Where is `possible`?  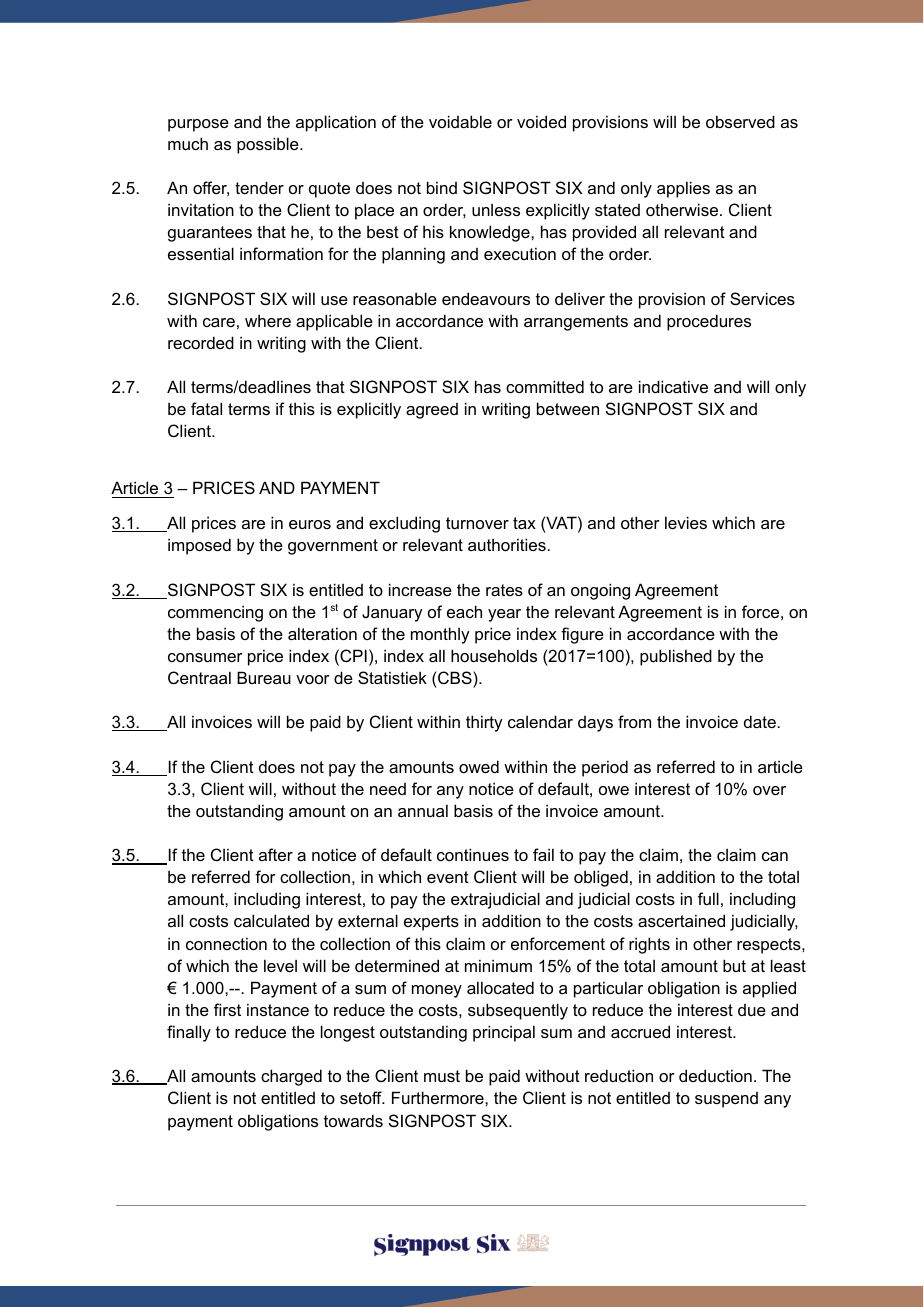
possible is located at coordinates (269, 145).
